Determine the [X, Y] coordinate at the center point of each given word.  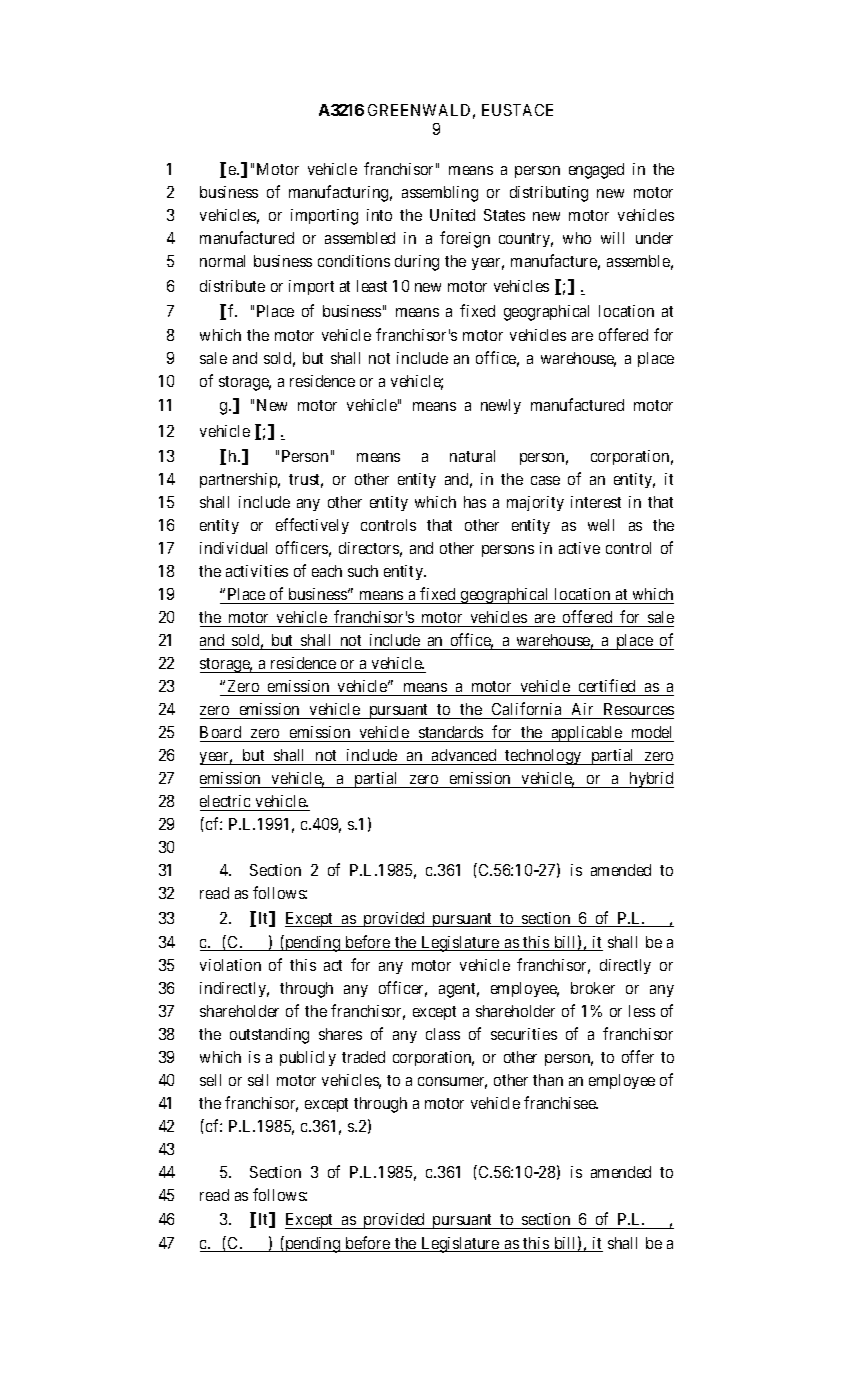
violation [230, 965]
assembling [440, 194]
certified [607, 687]
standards [451, 734]
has [475, 502]
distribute [232, 286]
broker [593, 988]
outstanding [269, 1036]
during [417, 263]
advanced [464, 757]
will [612, 238]
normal [222, 261]
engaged [596, 171]
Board [222, 734]
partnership [240, 480]
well [601, 525]
